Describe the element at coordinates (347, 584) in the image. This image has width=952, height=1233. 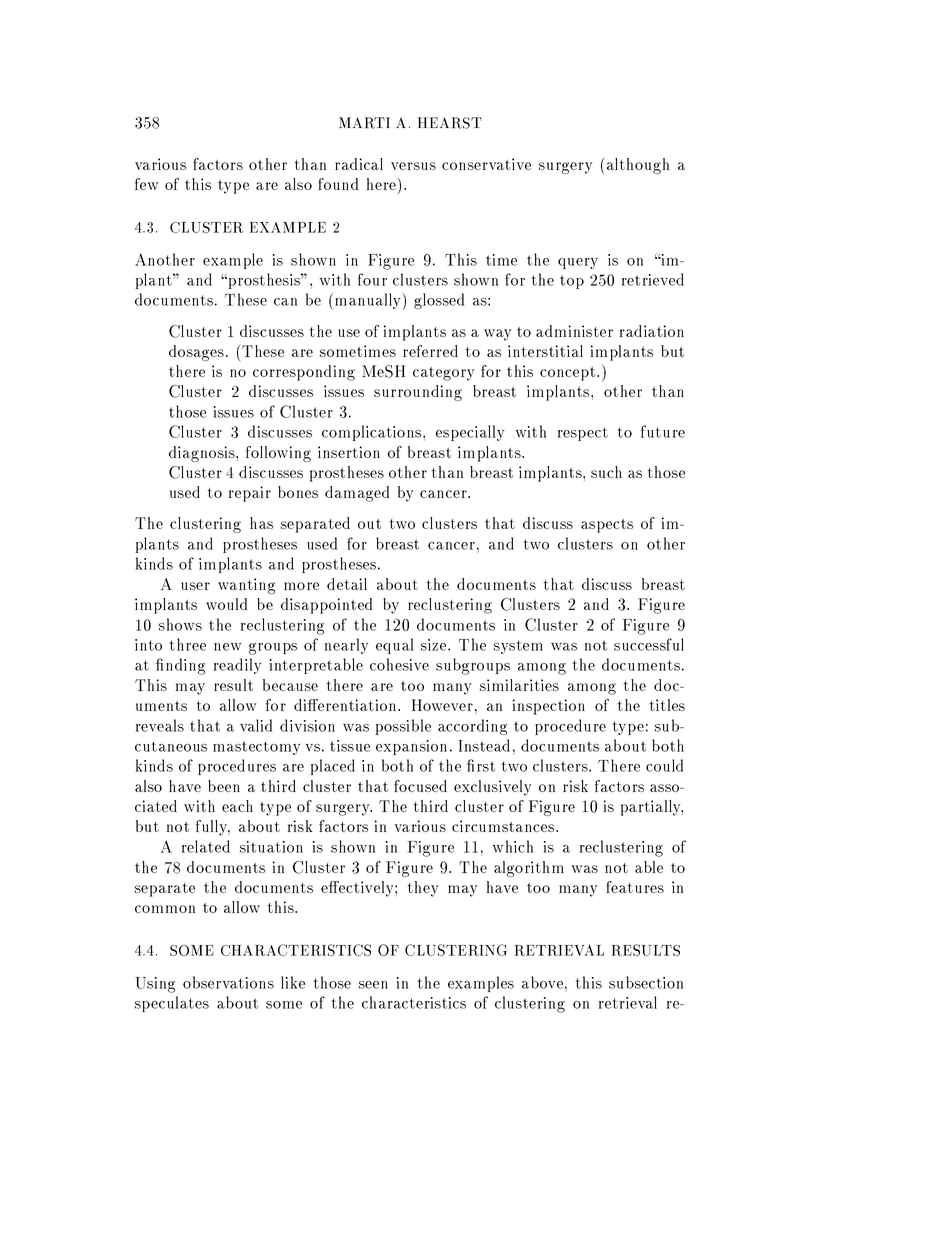
I see `detail` at that location.
